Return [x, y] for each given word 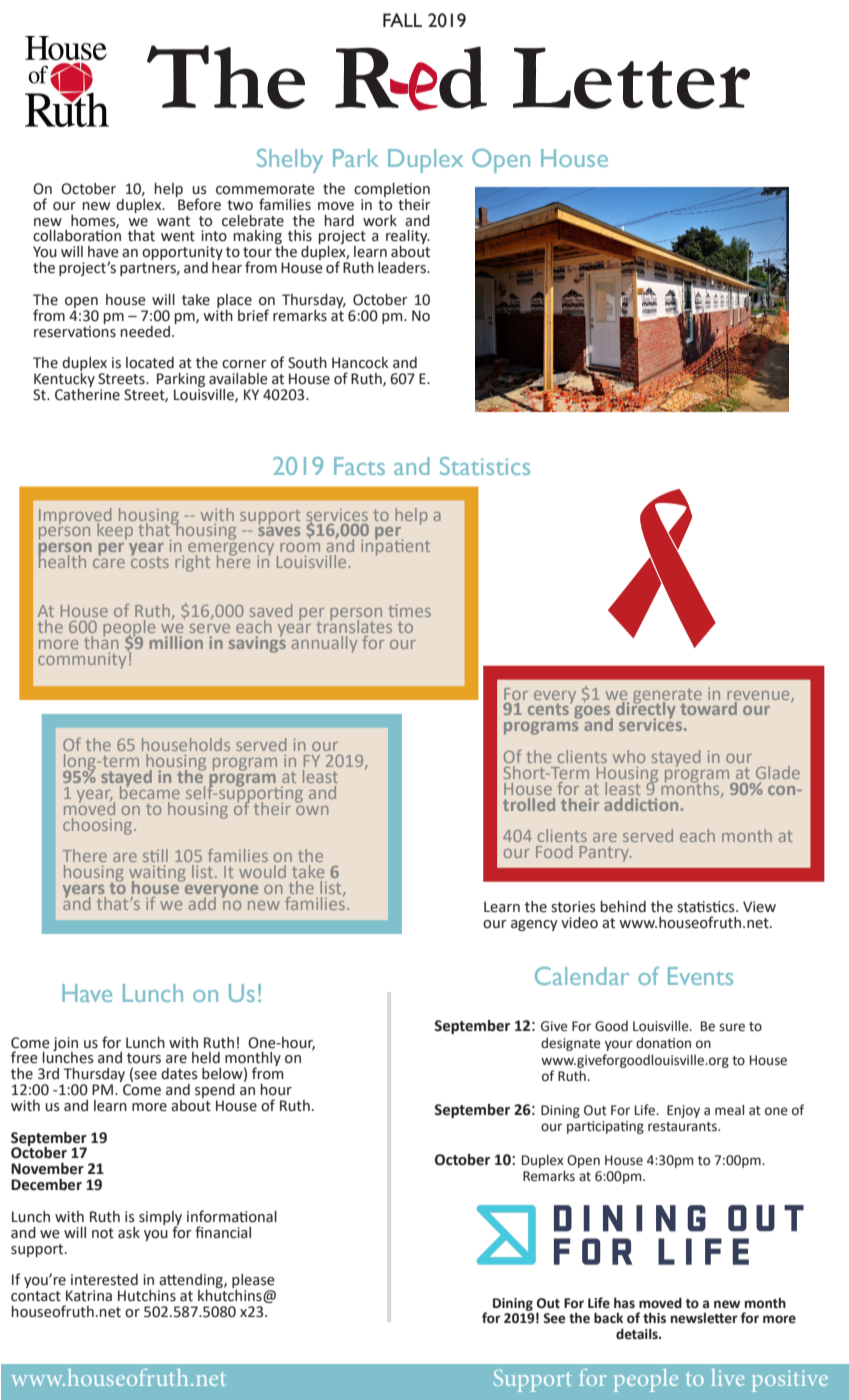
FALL [402, 20]
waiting [157, 874]
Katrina [89, 1296]
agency [534, 925]
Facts [359, 466]
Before [198, 203]
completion [392, 190]
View [759, 907]
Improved [75, 517]
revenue [759, 696]
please [253, 1282]
